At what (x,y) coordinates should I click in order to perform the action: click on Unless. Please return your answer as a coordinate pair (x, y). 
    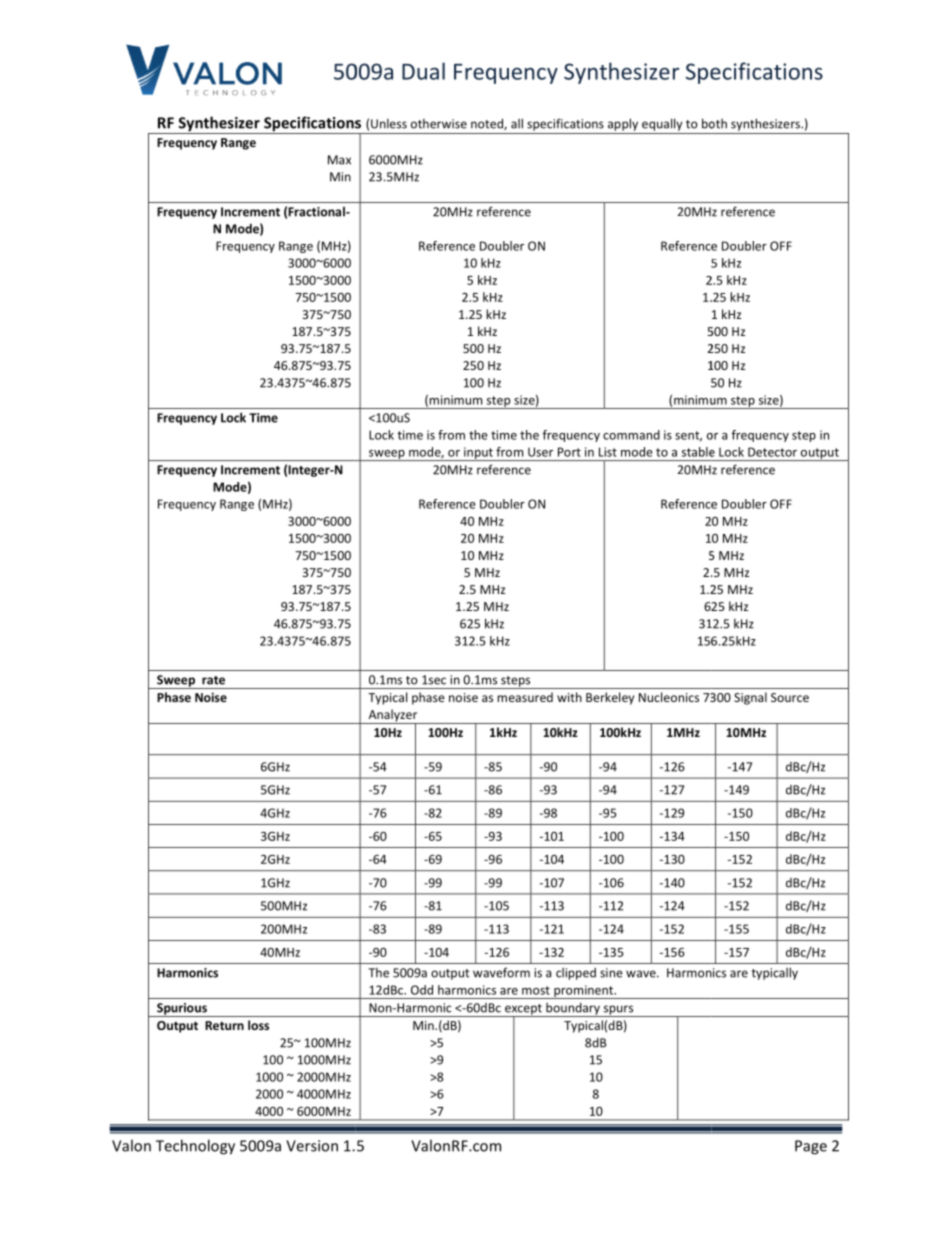
    Looking at the image, I should click on (389, 124).
